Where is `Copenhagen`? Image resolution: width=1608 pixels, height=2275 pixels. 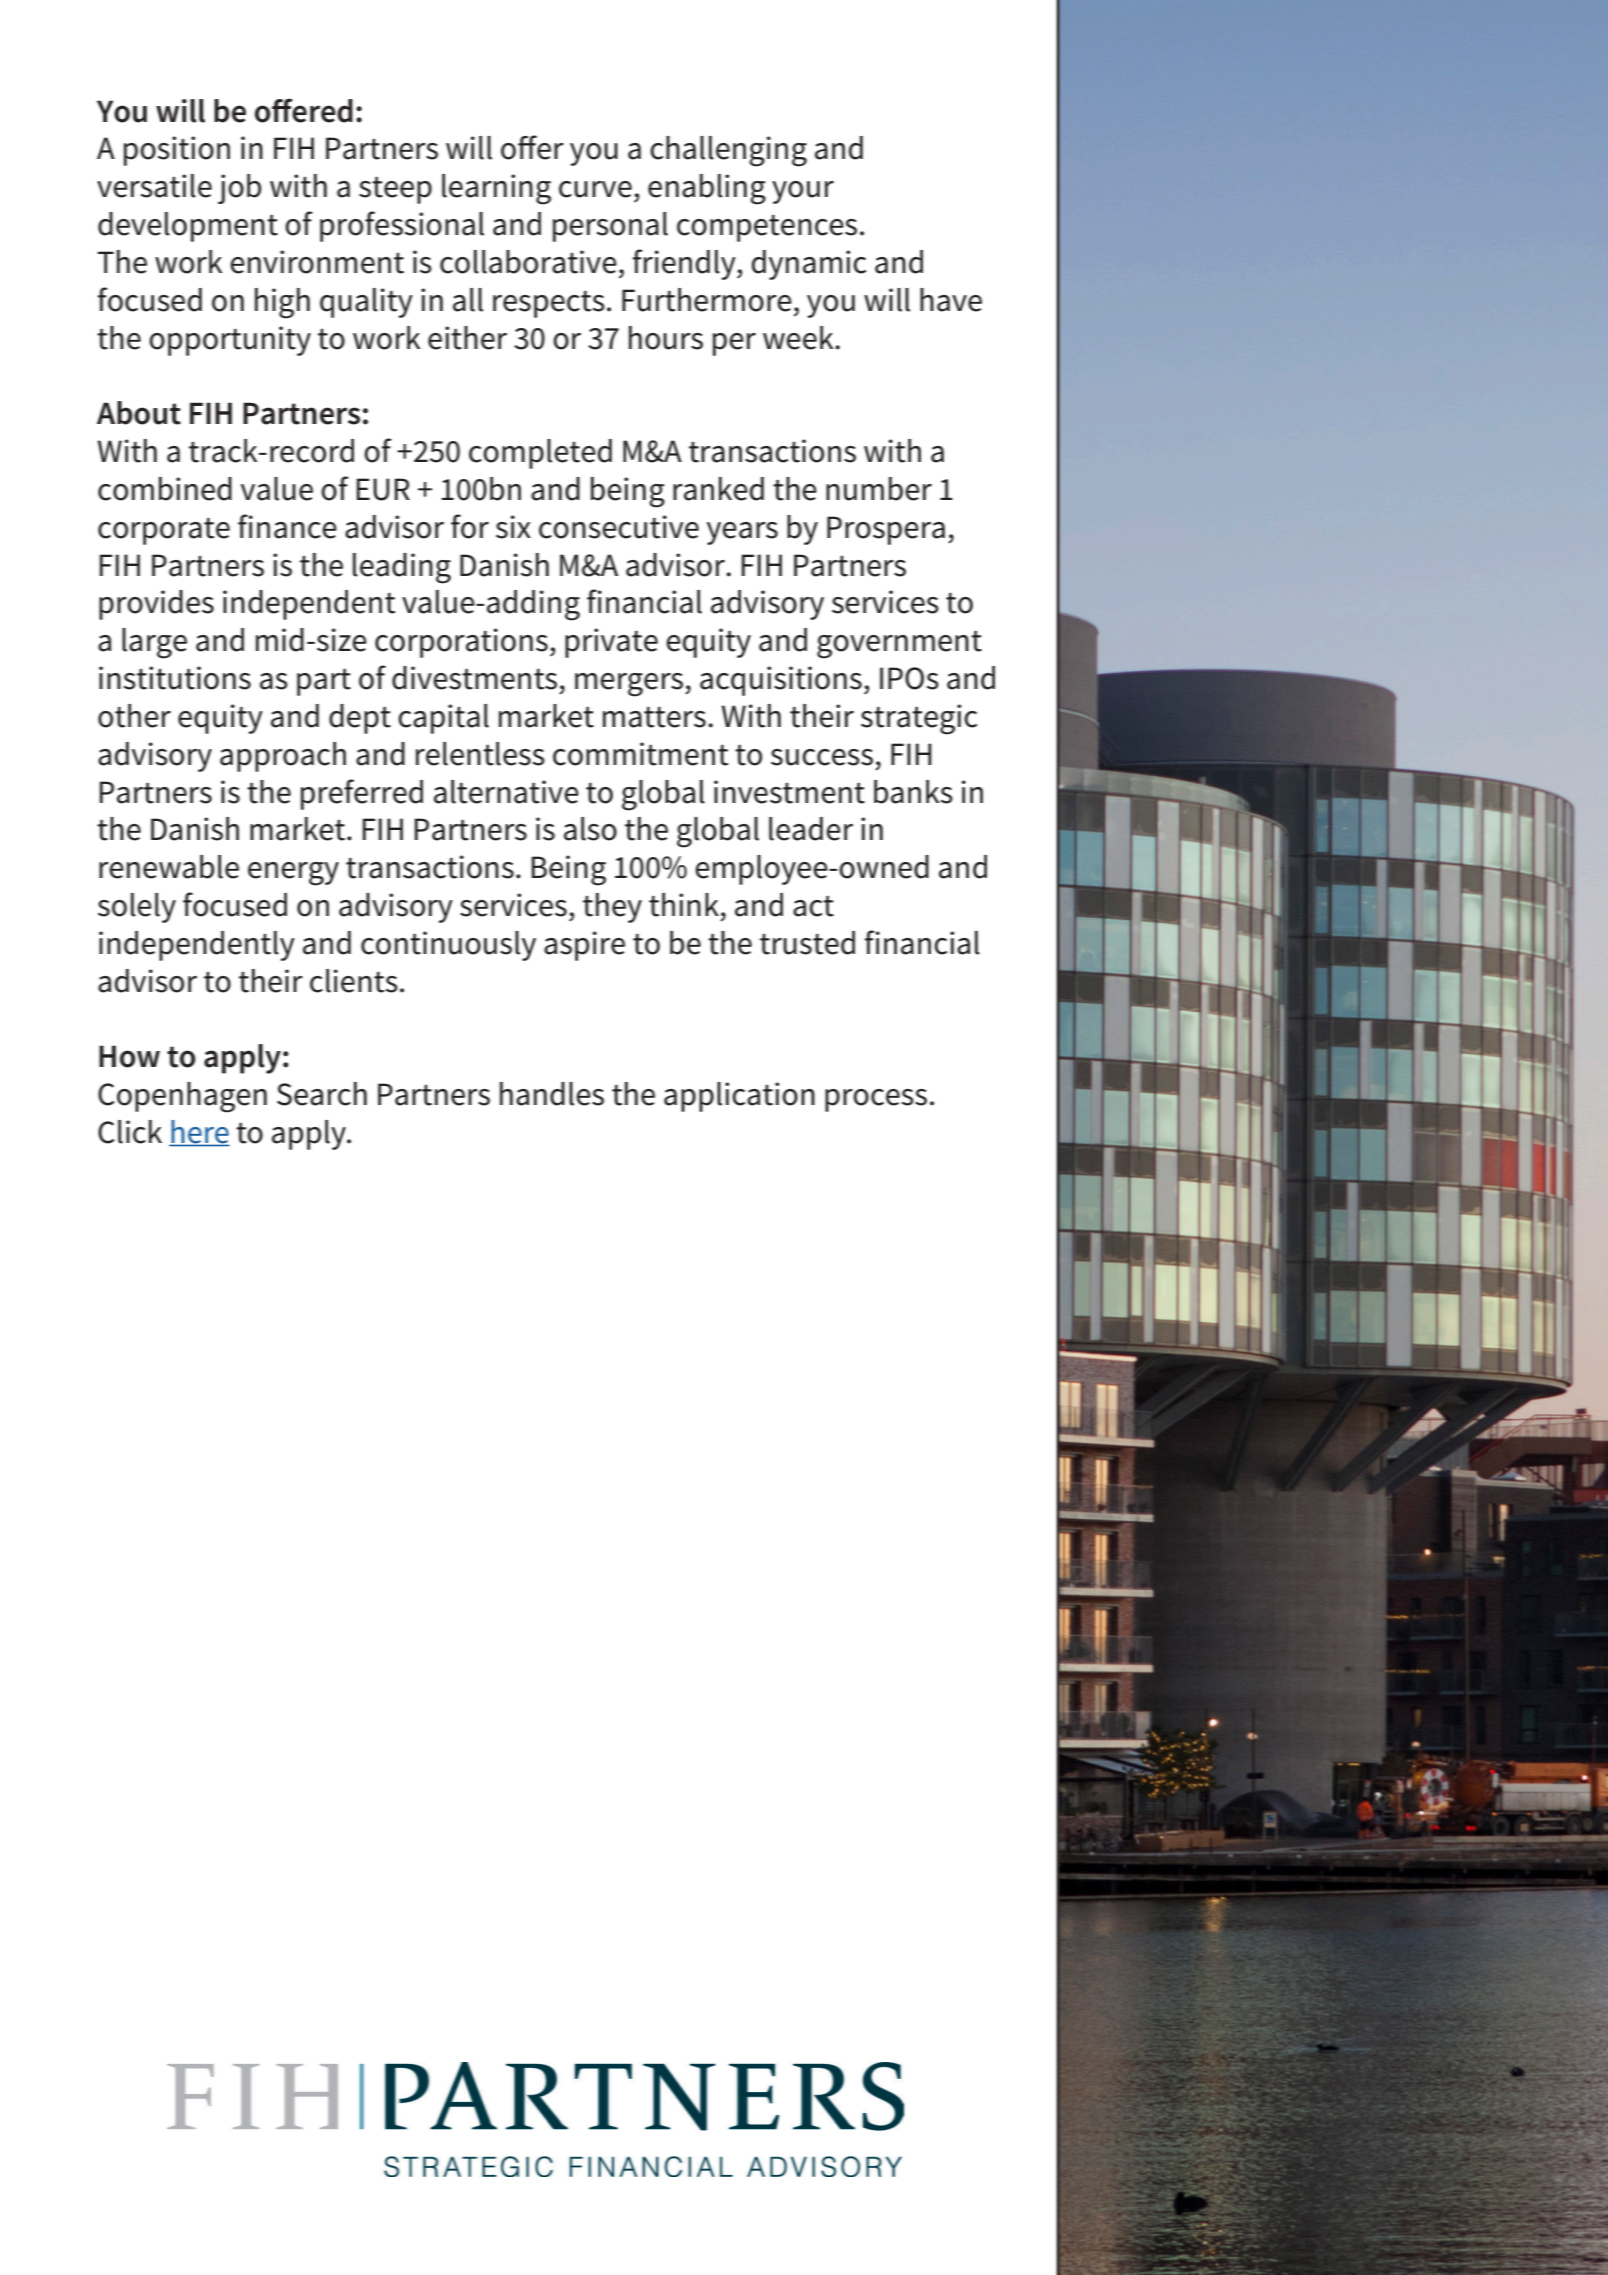
Copenhagen is located at coordinates (182, 1097).
